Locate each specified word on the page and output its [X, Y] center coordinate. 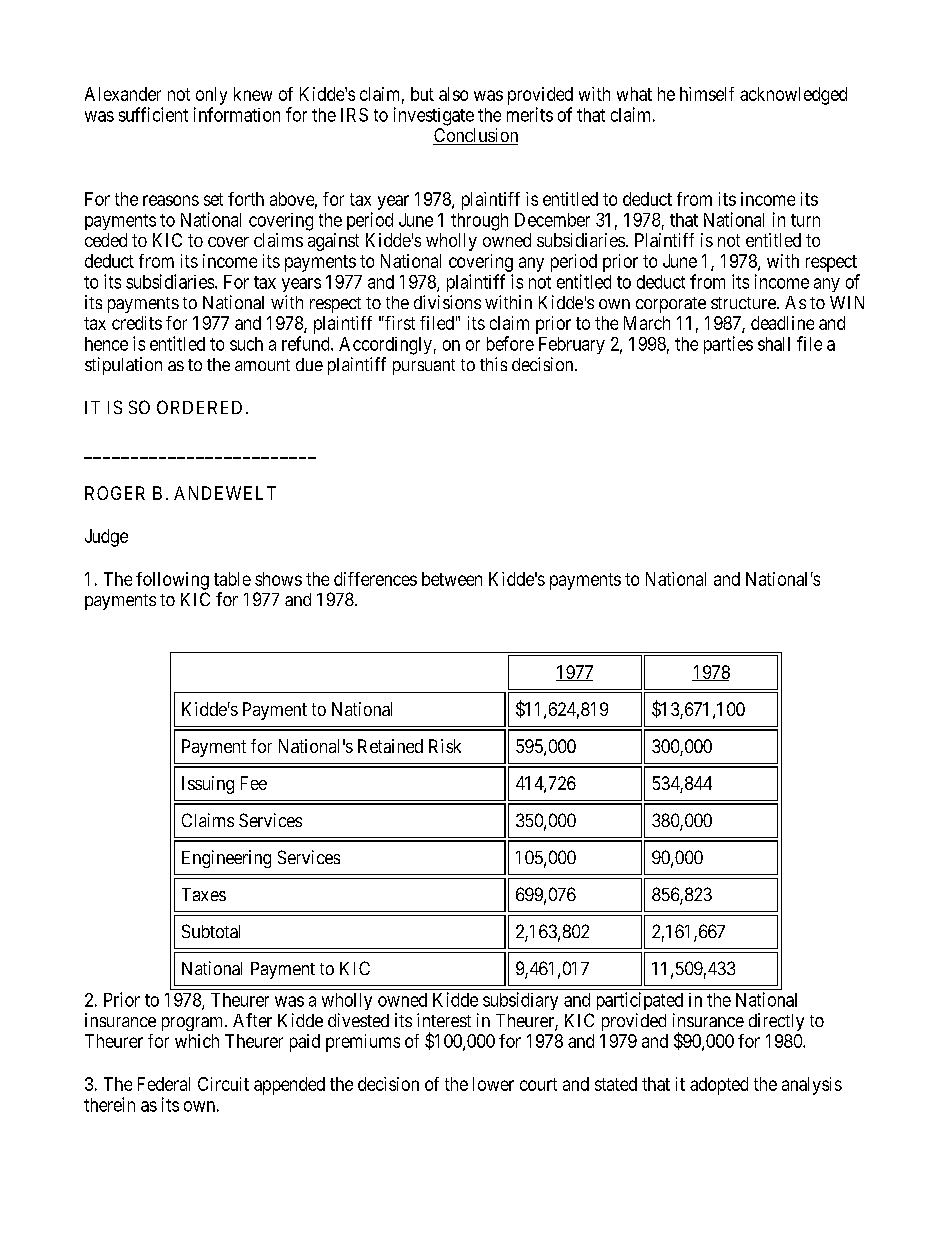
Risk [445, 746]
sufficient [153, 114]
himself [707, 94]
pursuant [424, 367]
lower [493, 1084]
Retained [390, 746]
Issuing [208, 785]
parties [728, 345]
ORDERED [199, 407]
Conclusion [475, 136]
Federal [164, 1084]
